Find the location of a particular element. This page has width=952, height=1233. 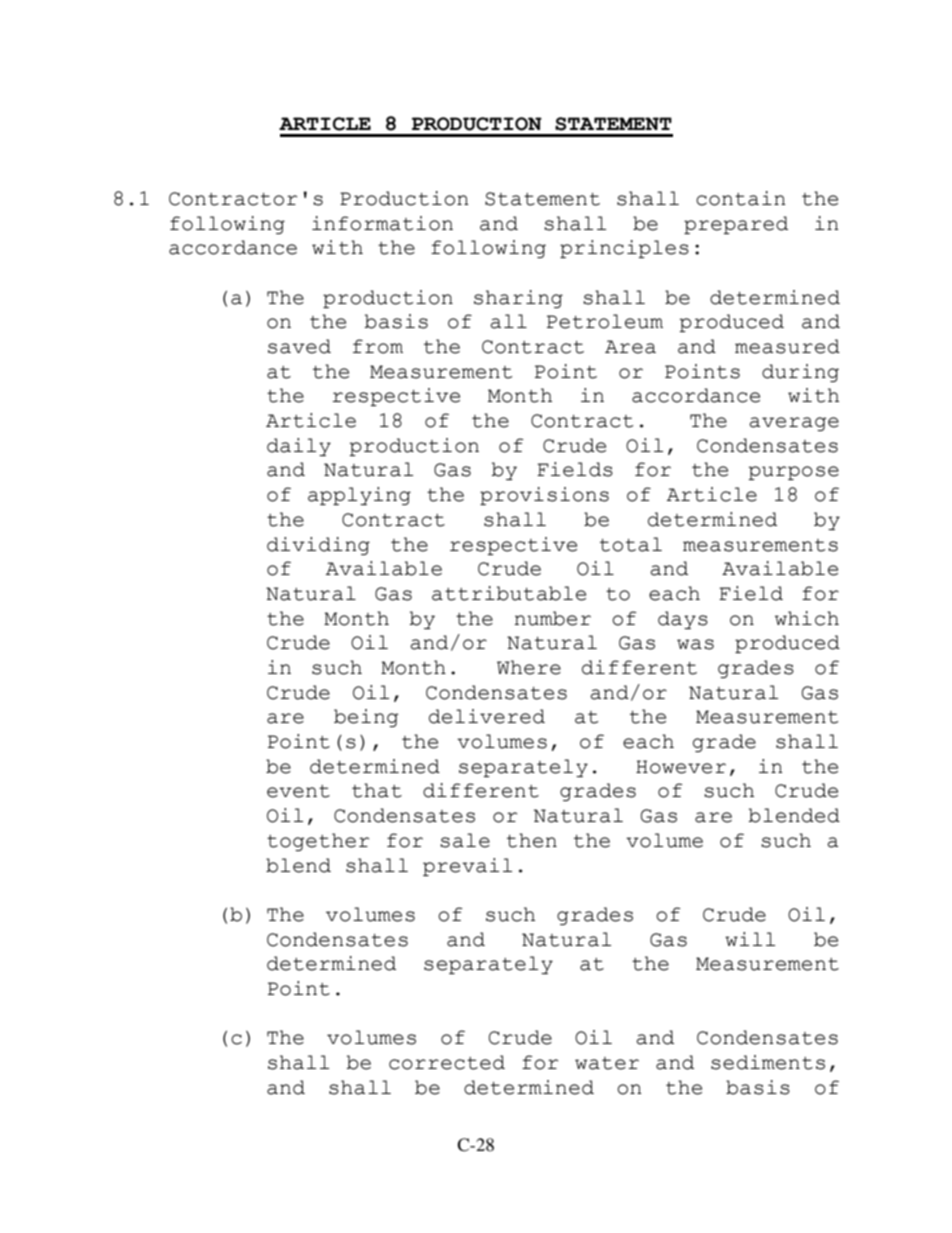

together is located at coordinates (318, 842).
